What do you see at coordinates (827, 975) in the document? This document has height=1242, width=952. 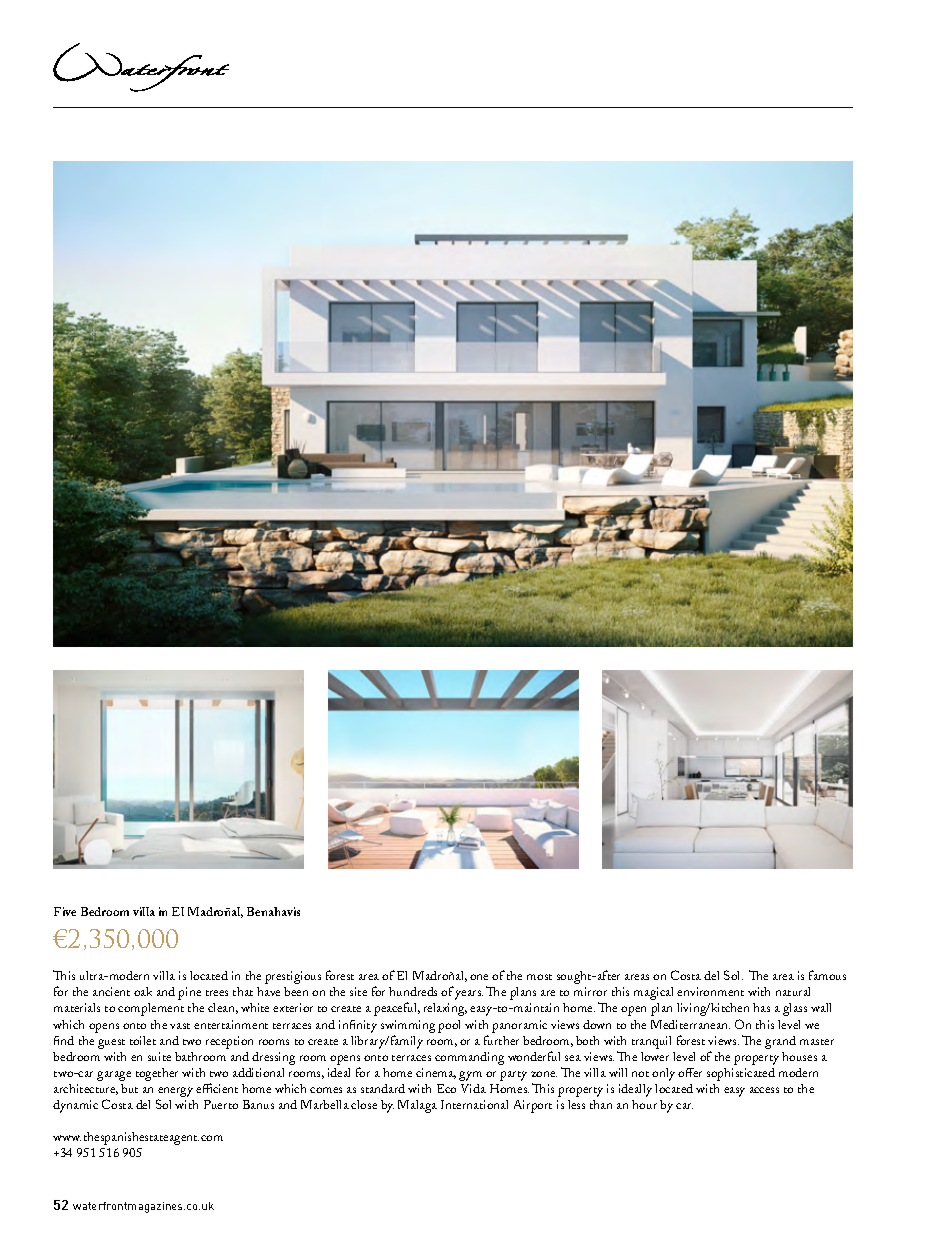 I see `famous` at bounding box center [827, 975].
